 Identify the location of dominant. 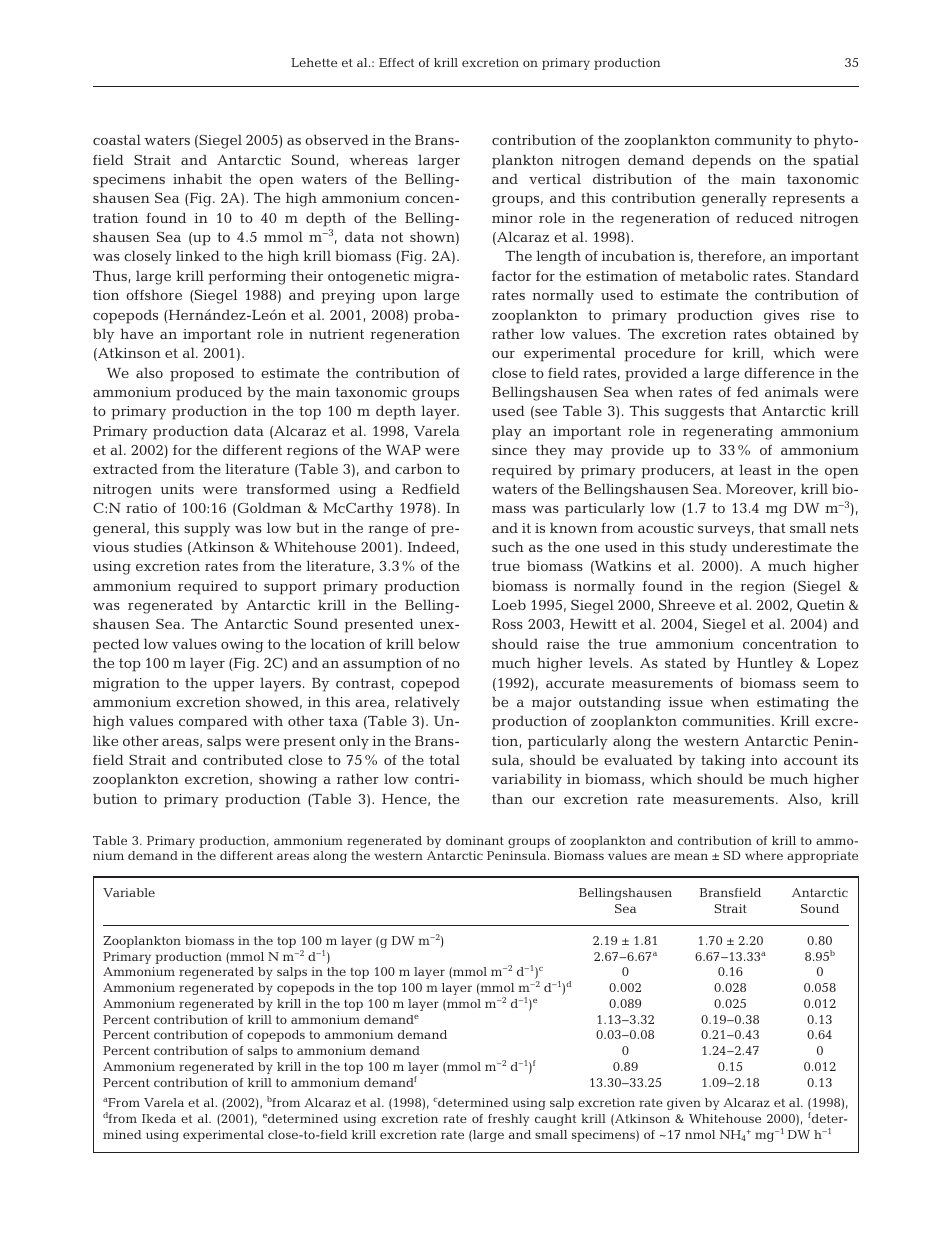
(475, 840).
